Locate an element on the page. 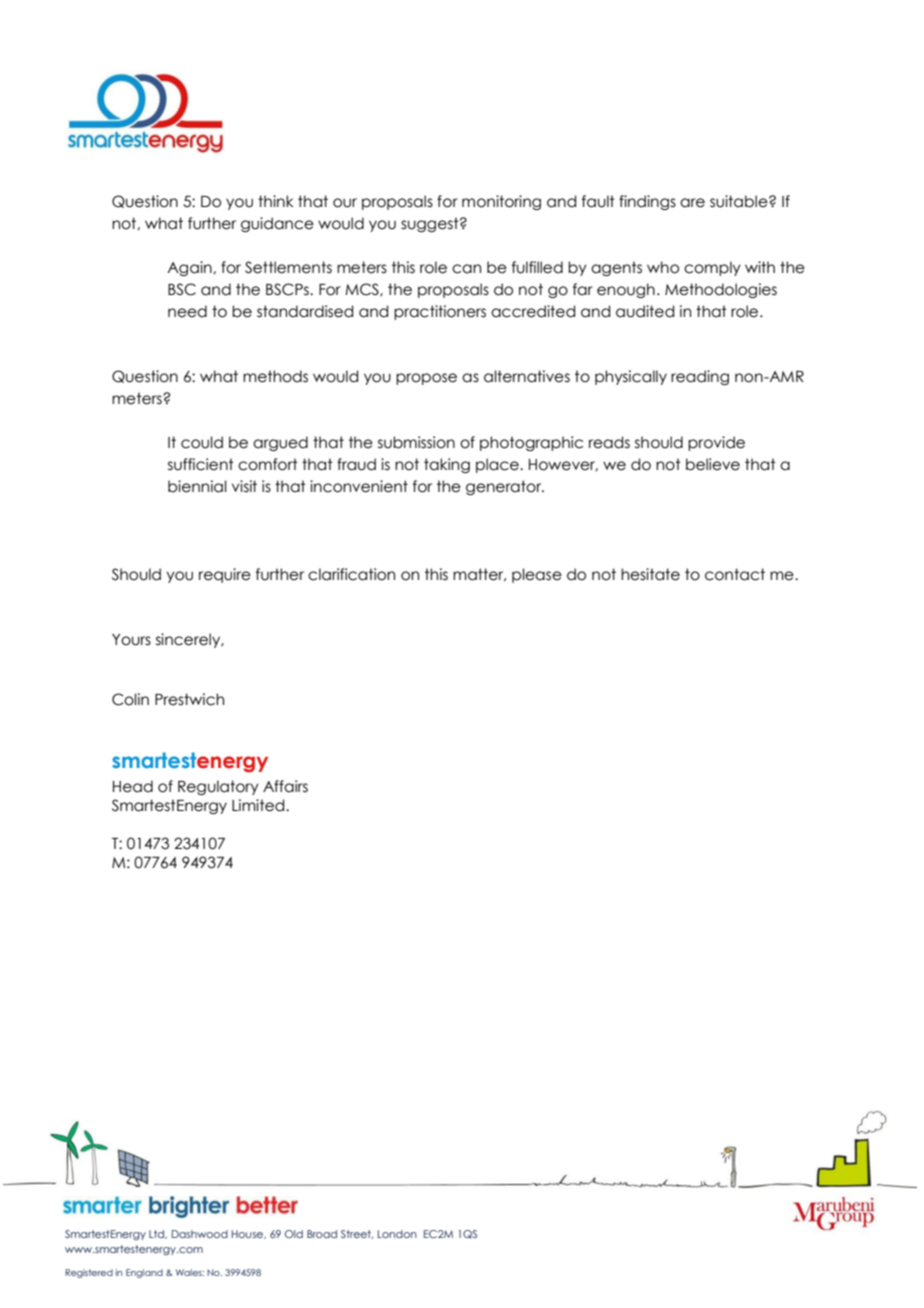 Image resolution: width=924 pixels, height=1308 pixels. are is located at coordinates (692, 203).
